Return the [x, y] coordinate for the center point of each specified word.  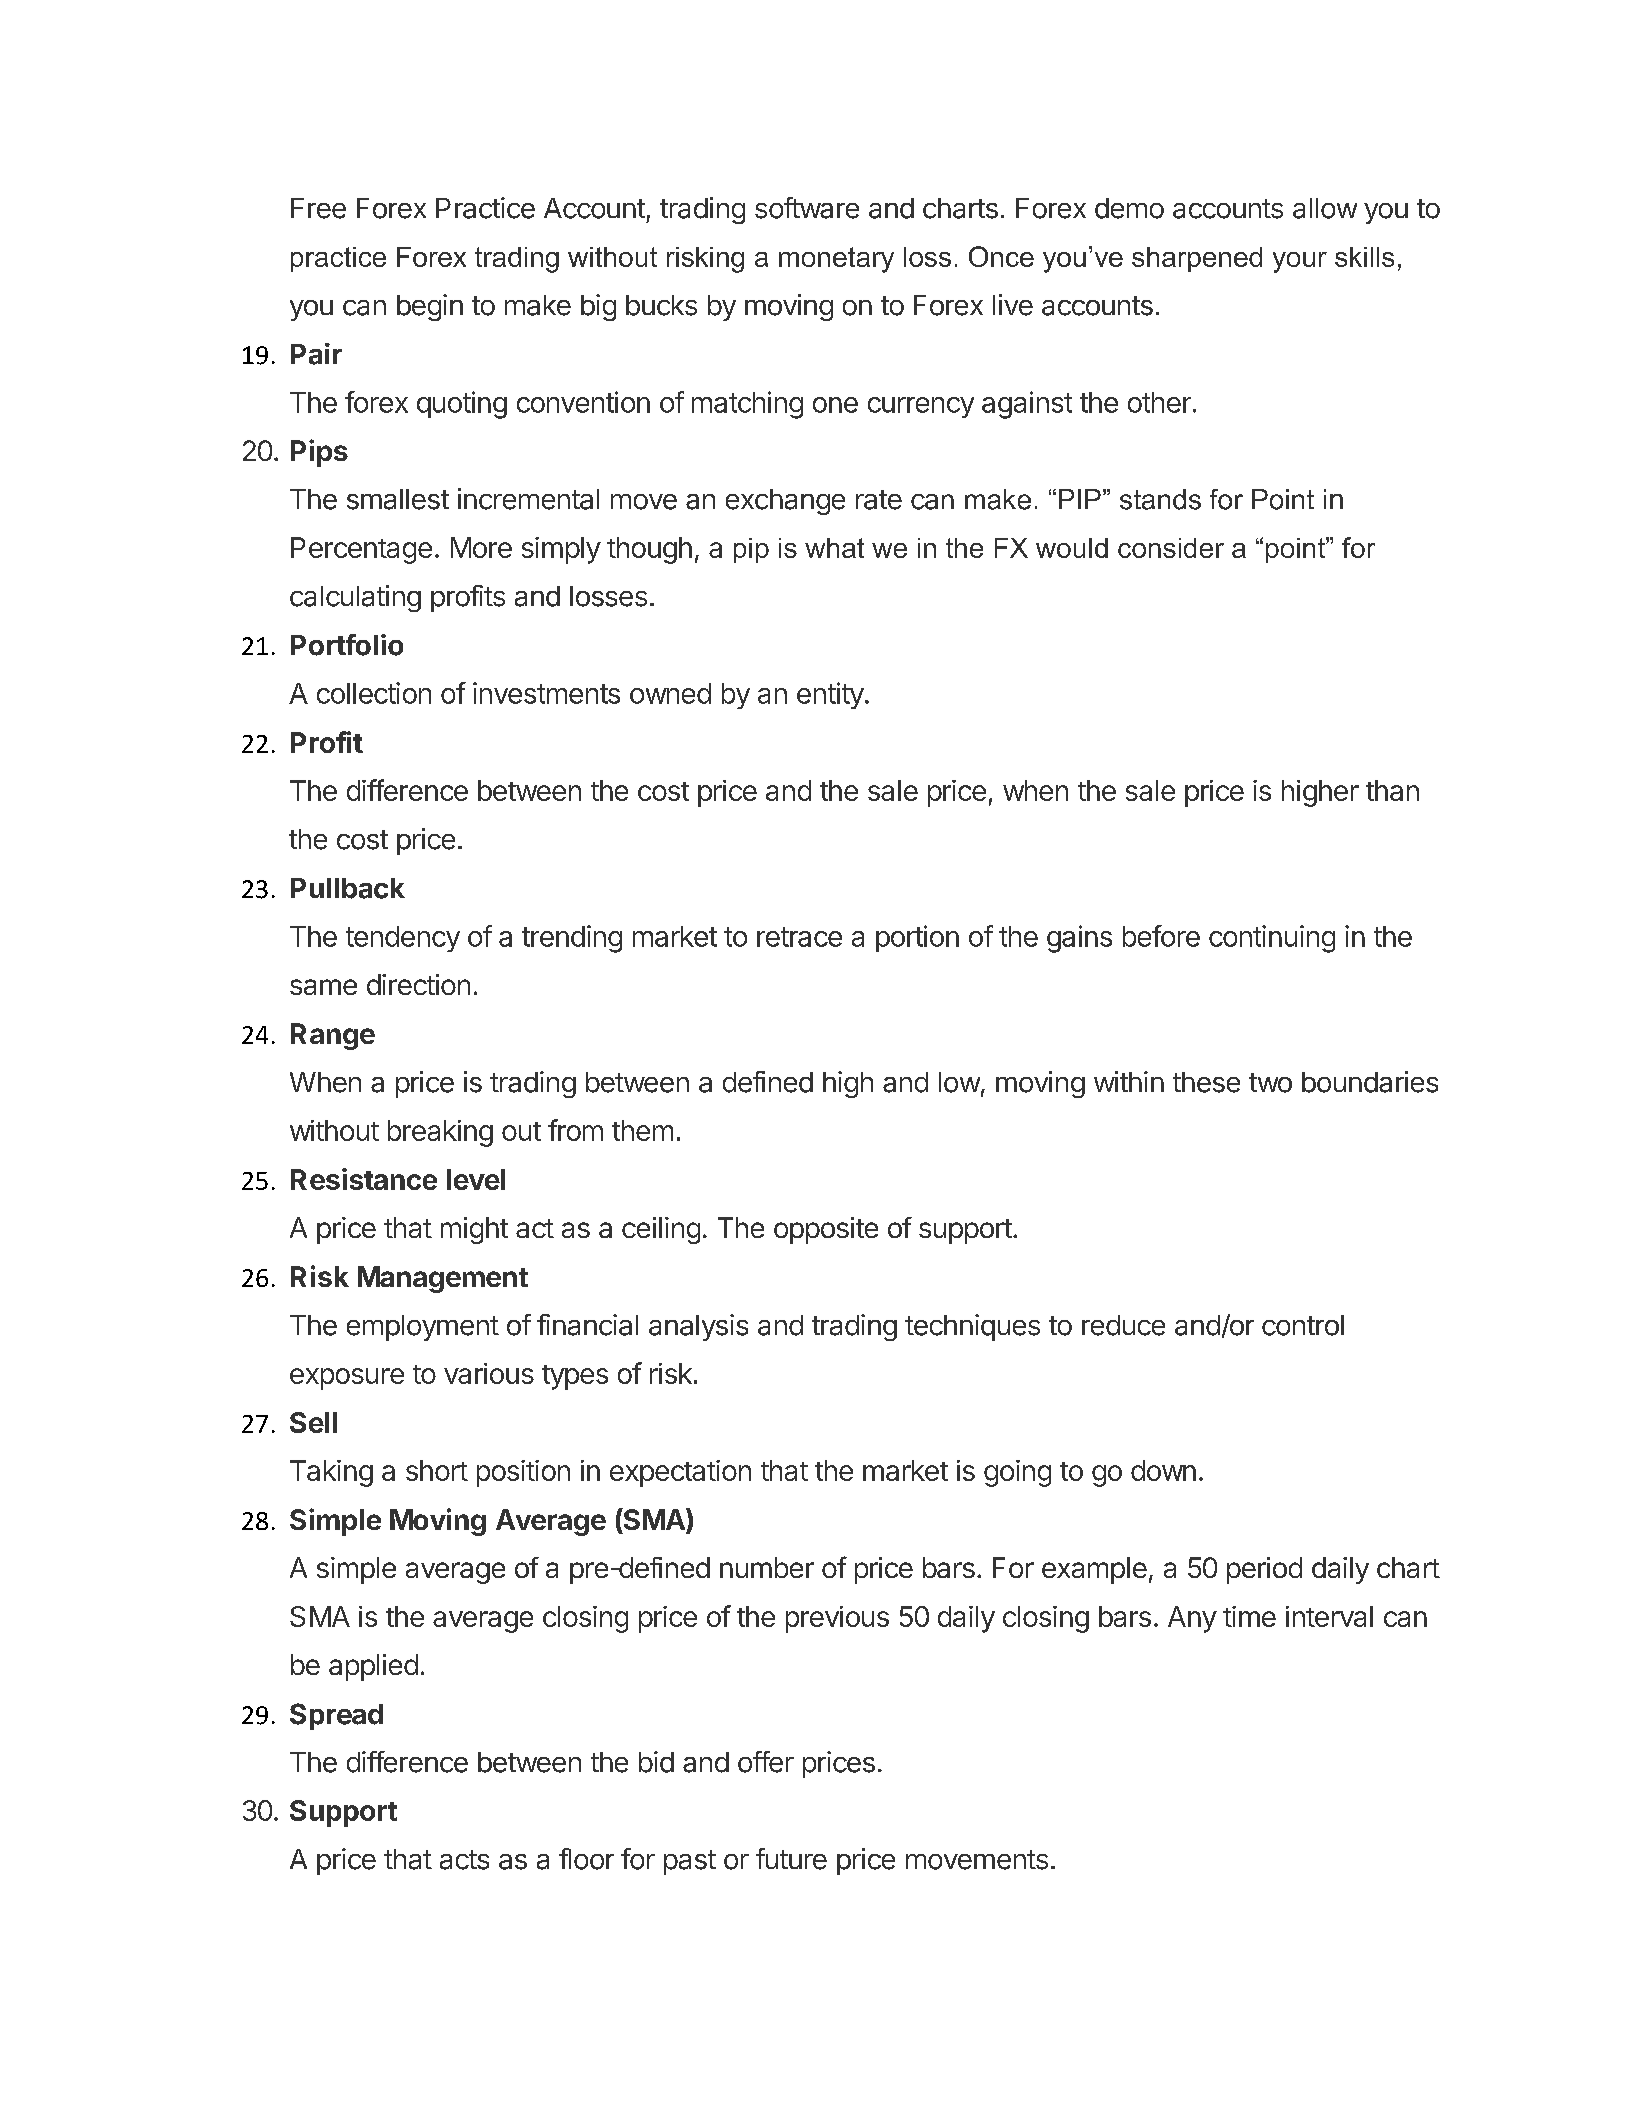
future [791, 1859]
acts [464, 1860]
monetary [836, 260]
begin [430, 307]
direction [418, 984]
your [1300, 262]
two [1270, 1083]
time [1249, 1616]
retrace [799, 937]
